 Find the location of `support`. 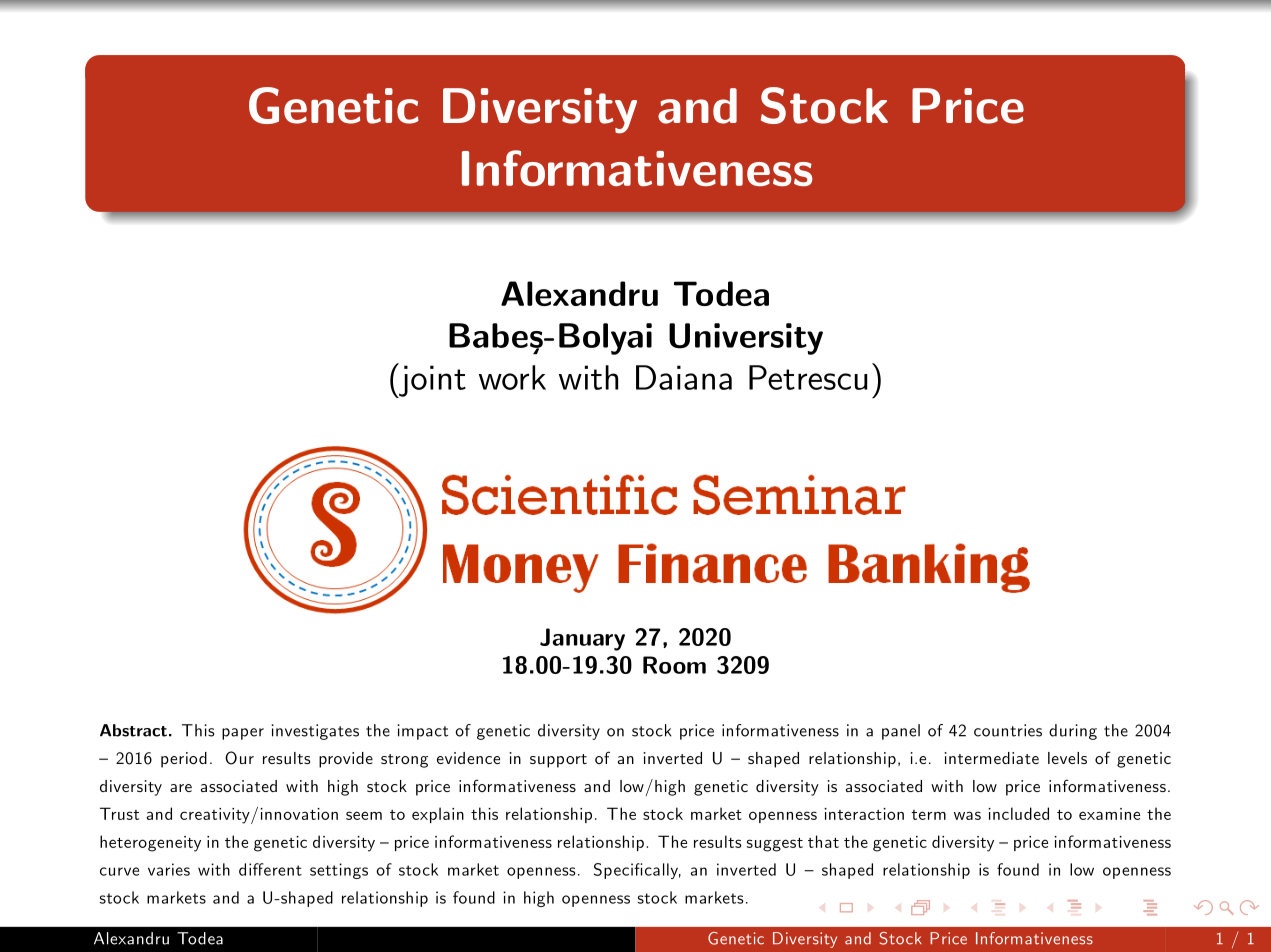

support is located at coordinates (558, 761).
